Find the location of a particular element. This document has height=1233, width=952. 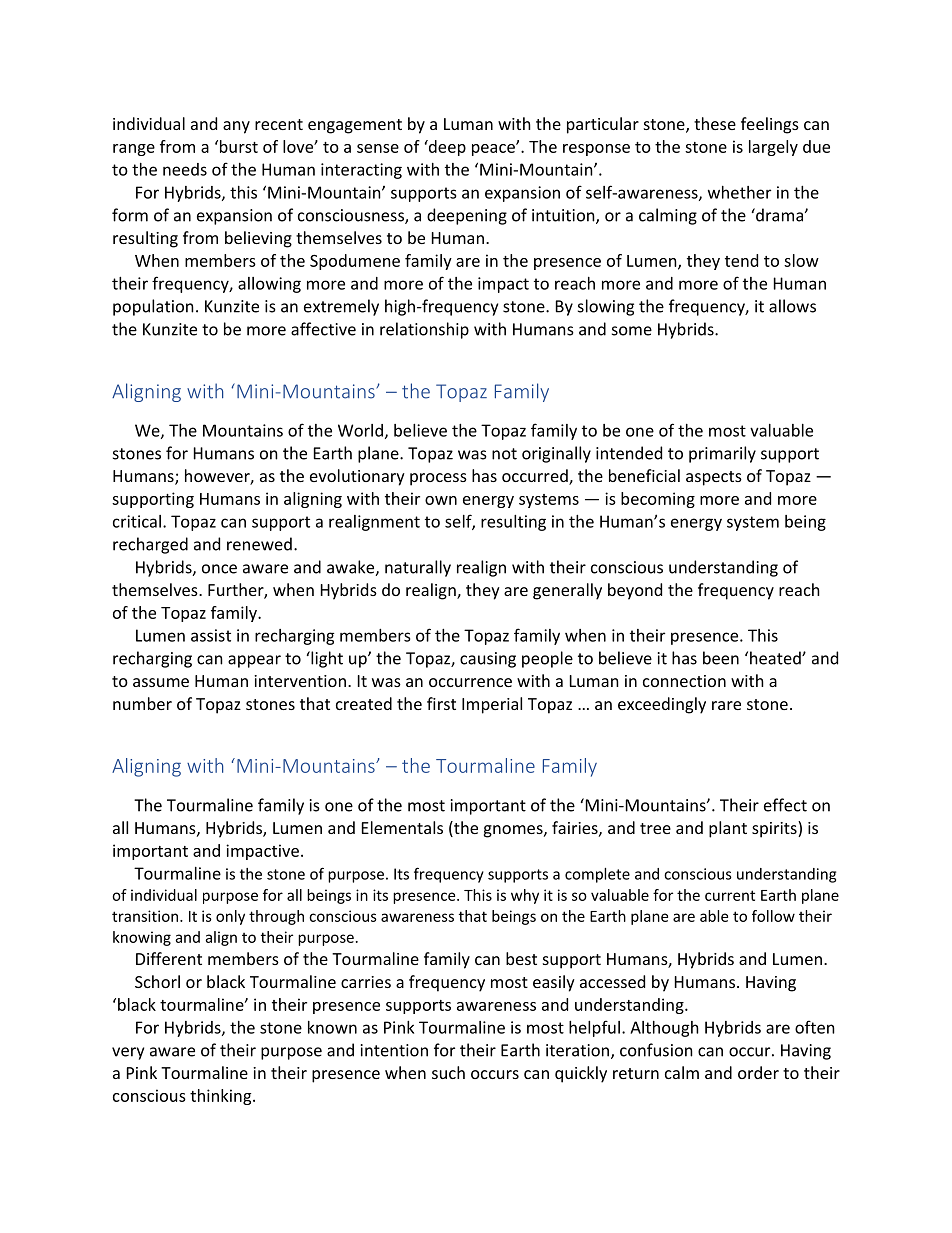

been is located at coordinates (721, 658).
